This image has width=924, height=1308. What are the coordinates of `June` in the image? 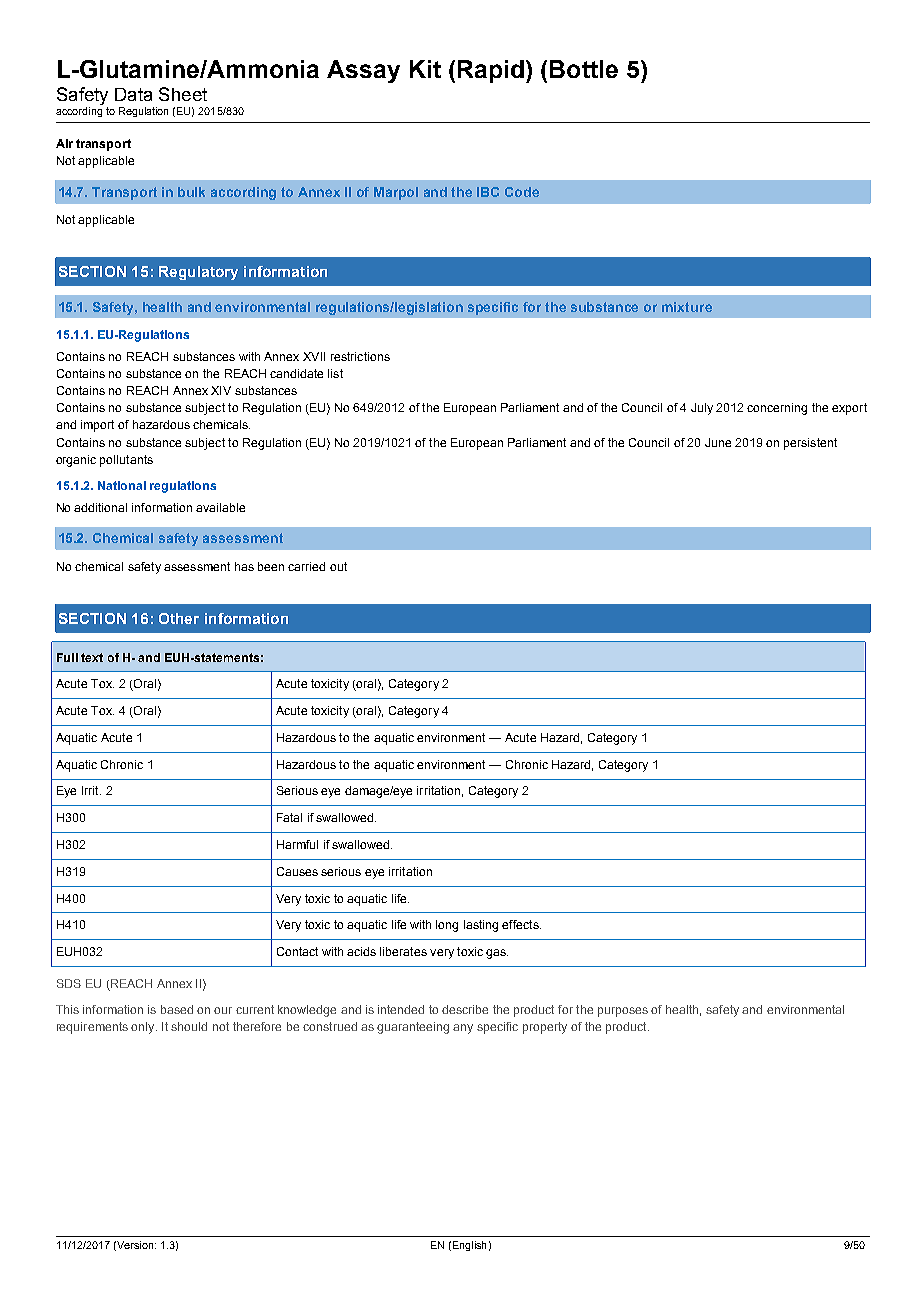 It's located at (718, 442).
